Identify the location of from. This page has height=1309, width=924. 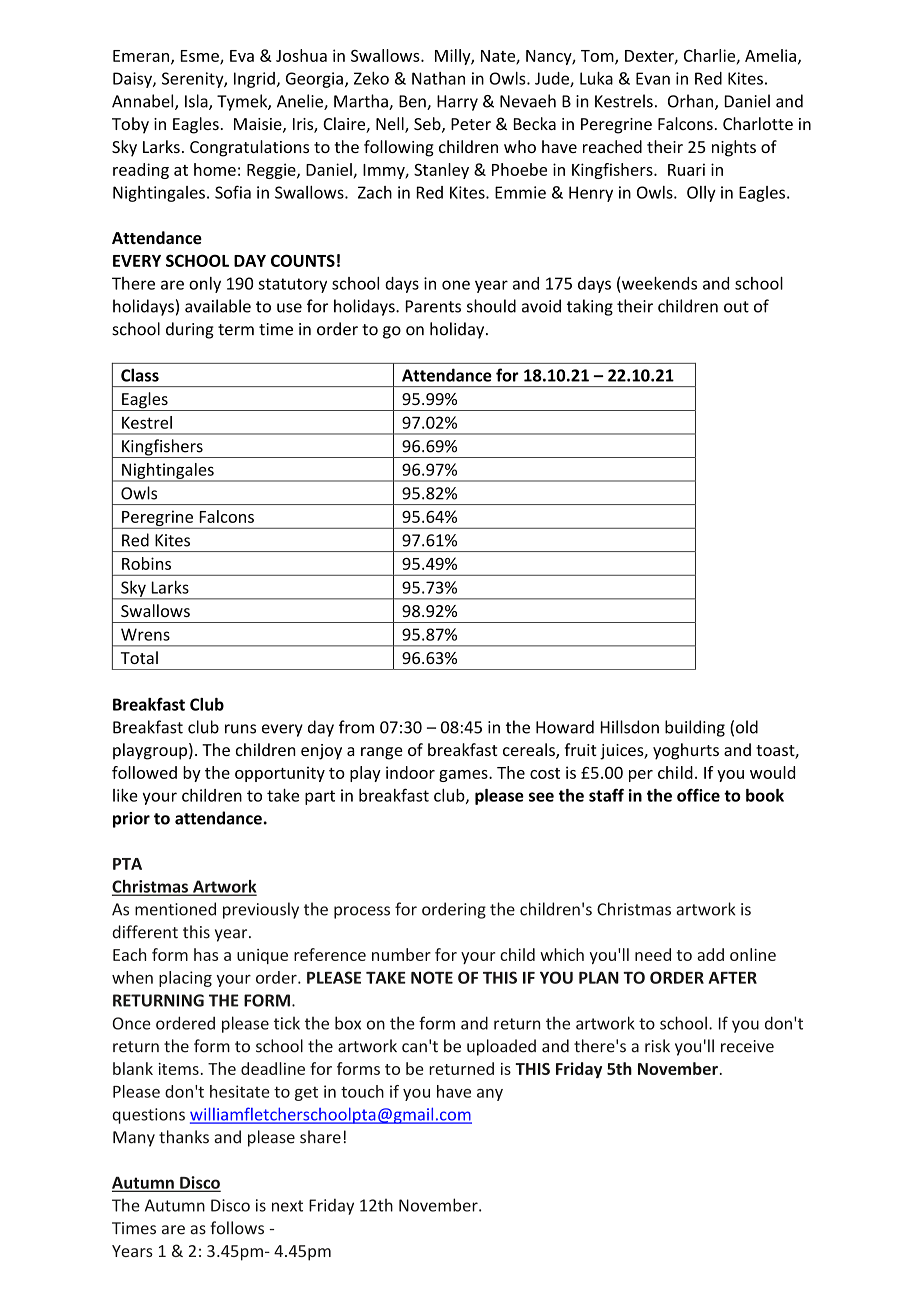
(356, 727).
